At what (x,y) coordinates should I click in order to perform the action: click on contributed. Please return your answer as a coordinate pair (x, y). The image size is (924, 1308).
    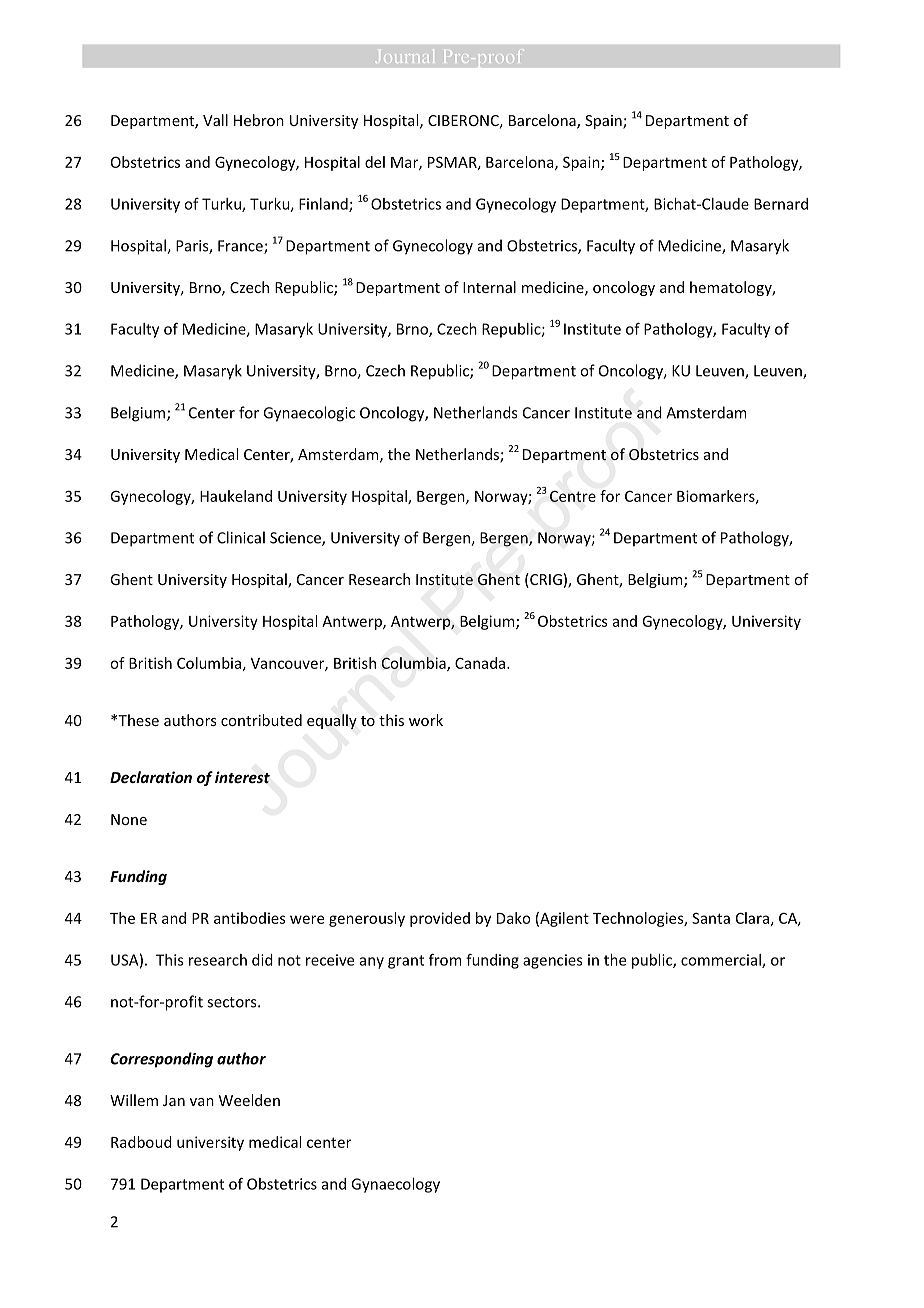
    Looking at the image, I should click on (261, 720).
